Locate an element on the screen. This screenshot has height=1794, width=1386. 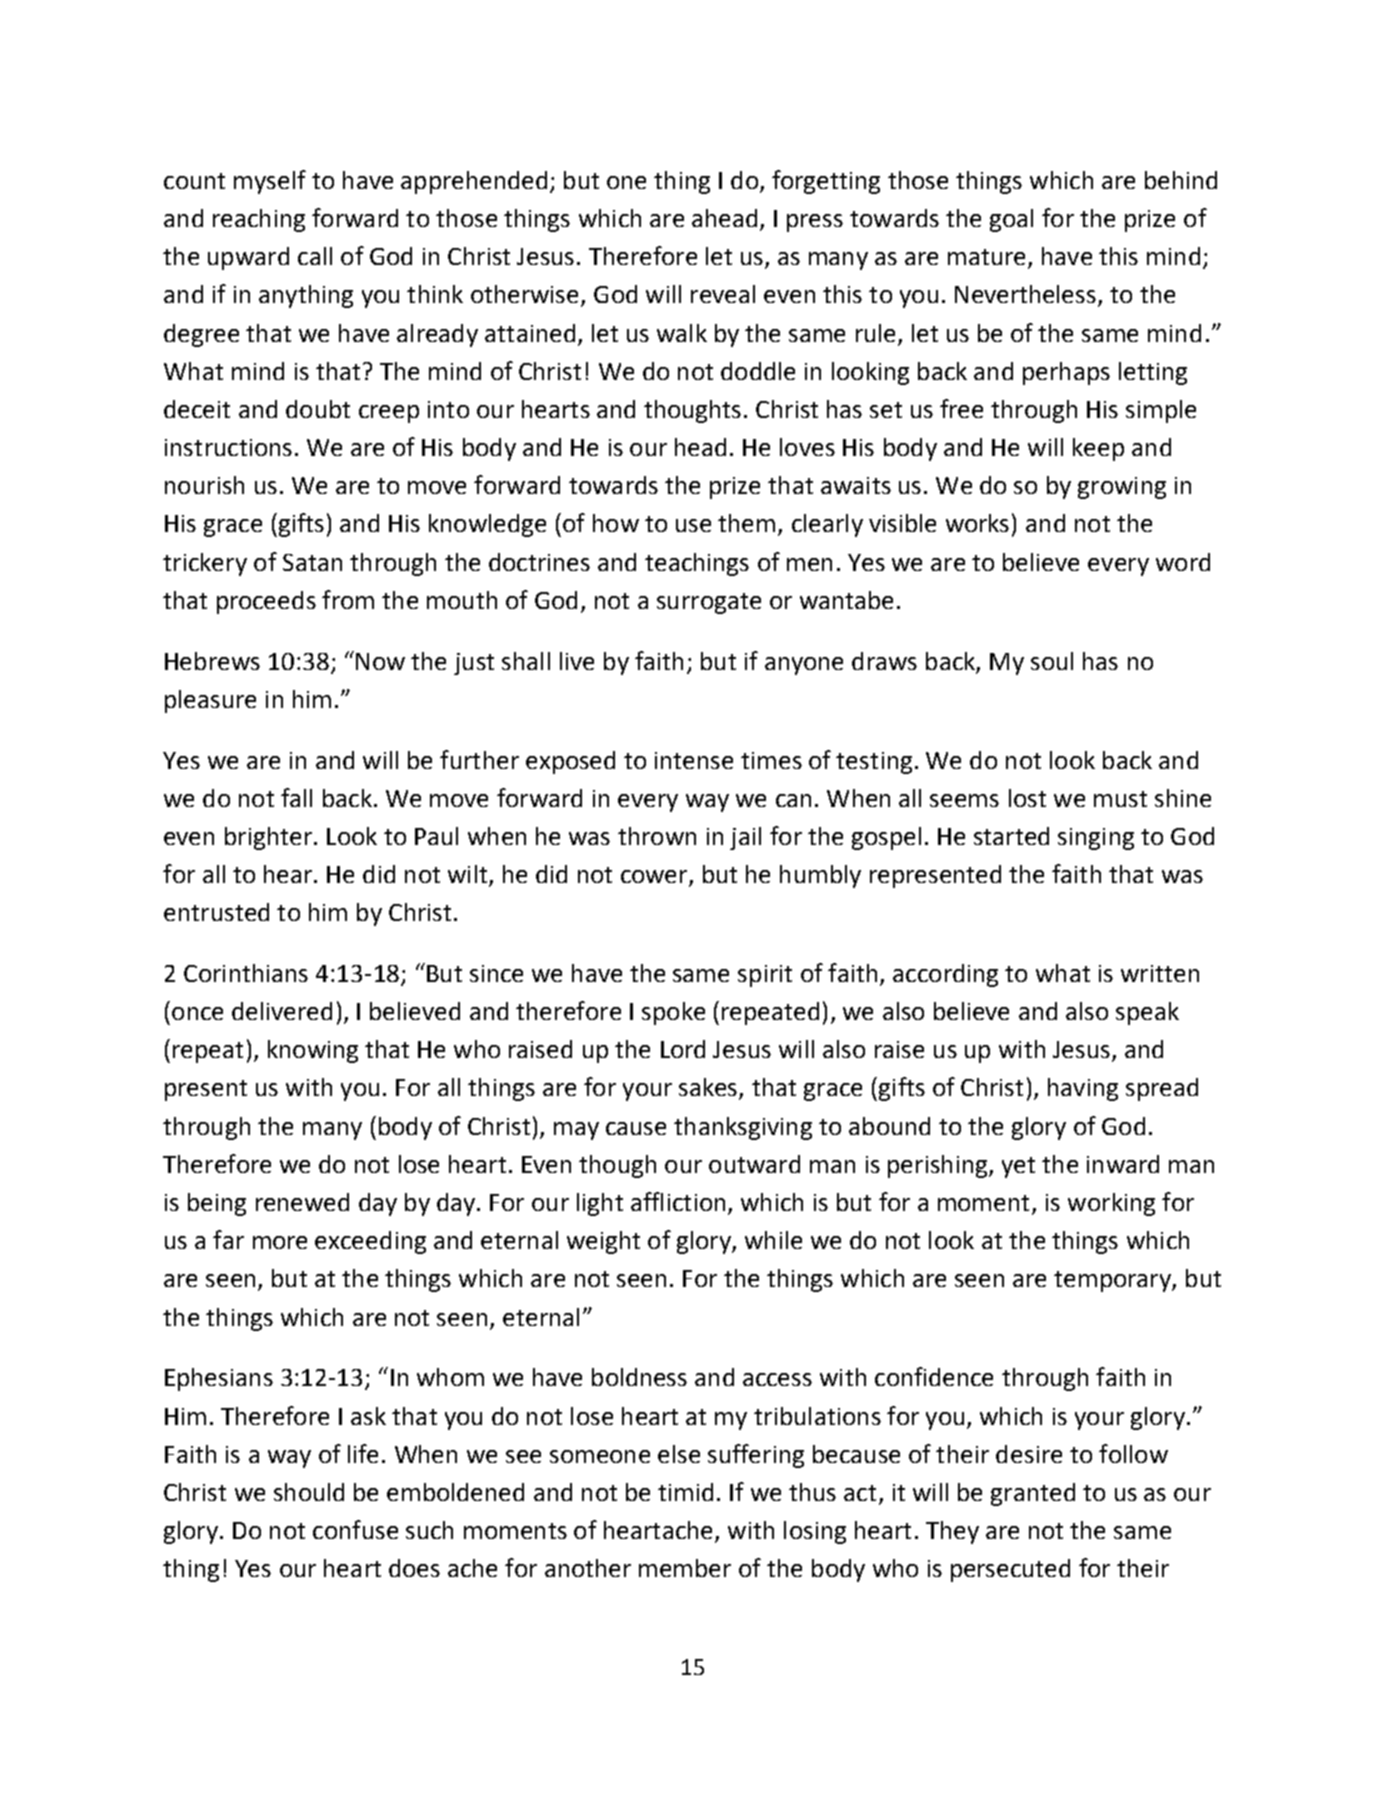
cower is located at coordinates (655, 878).
